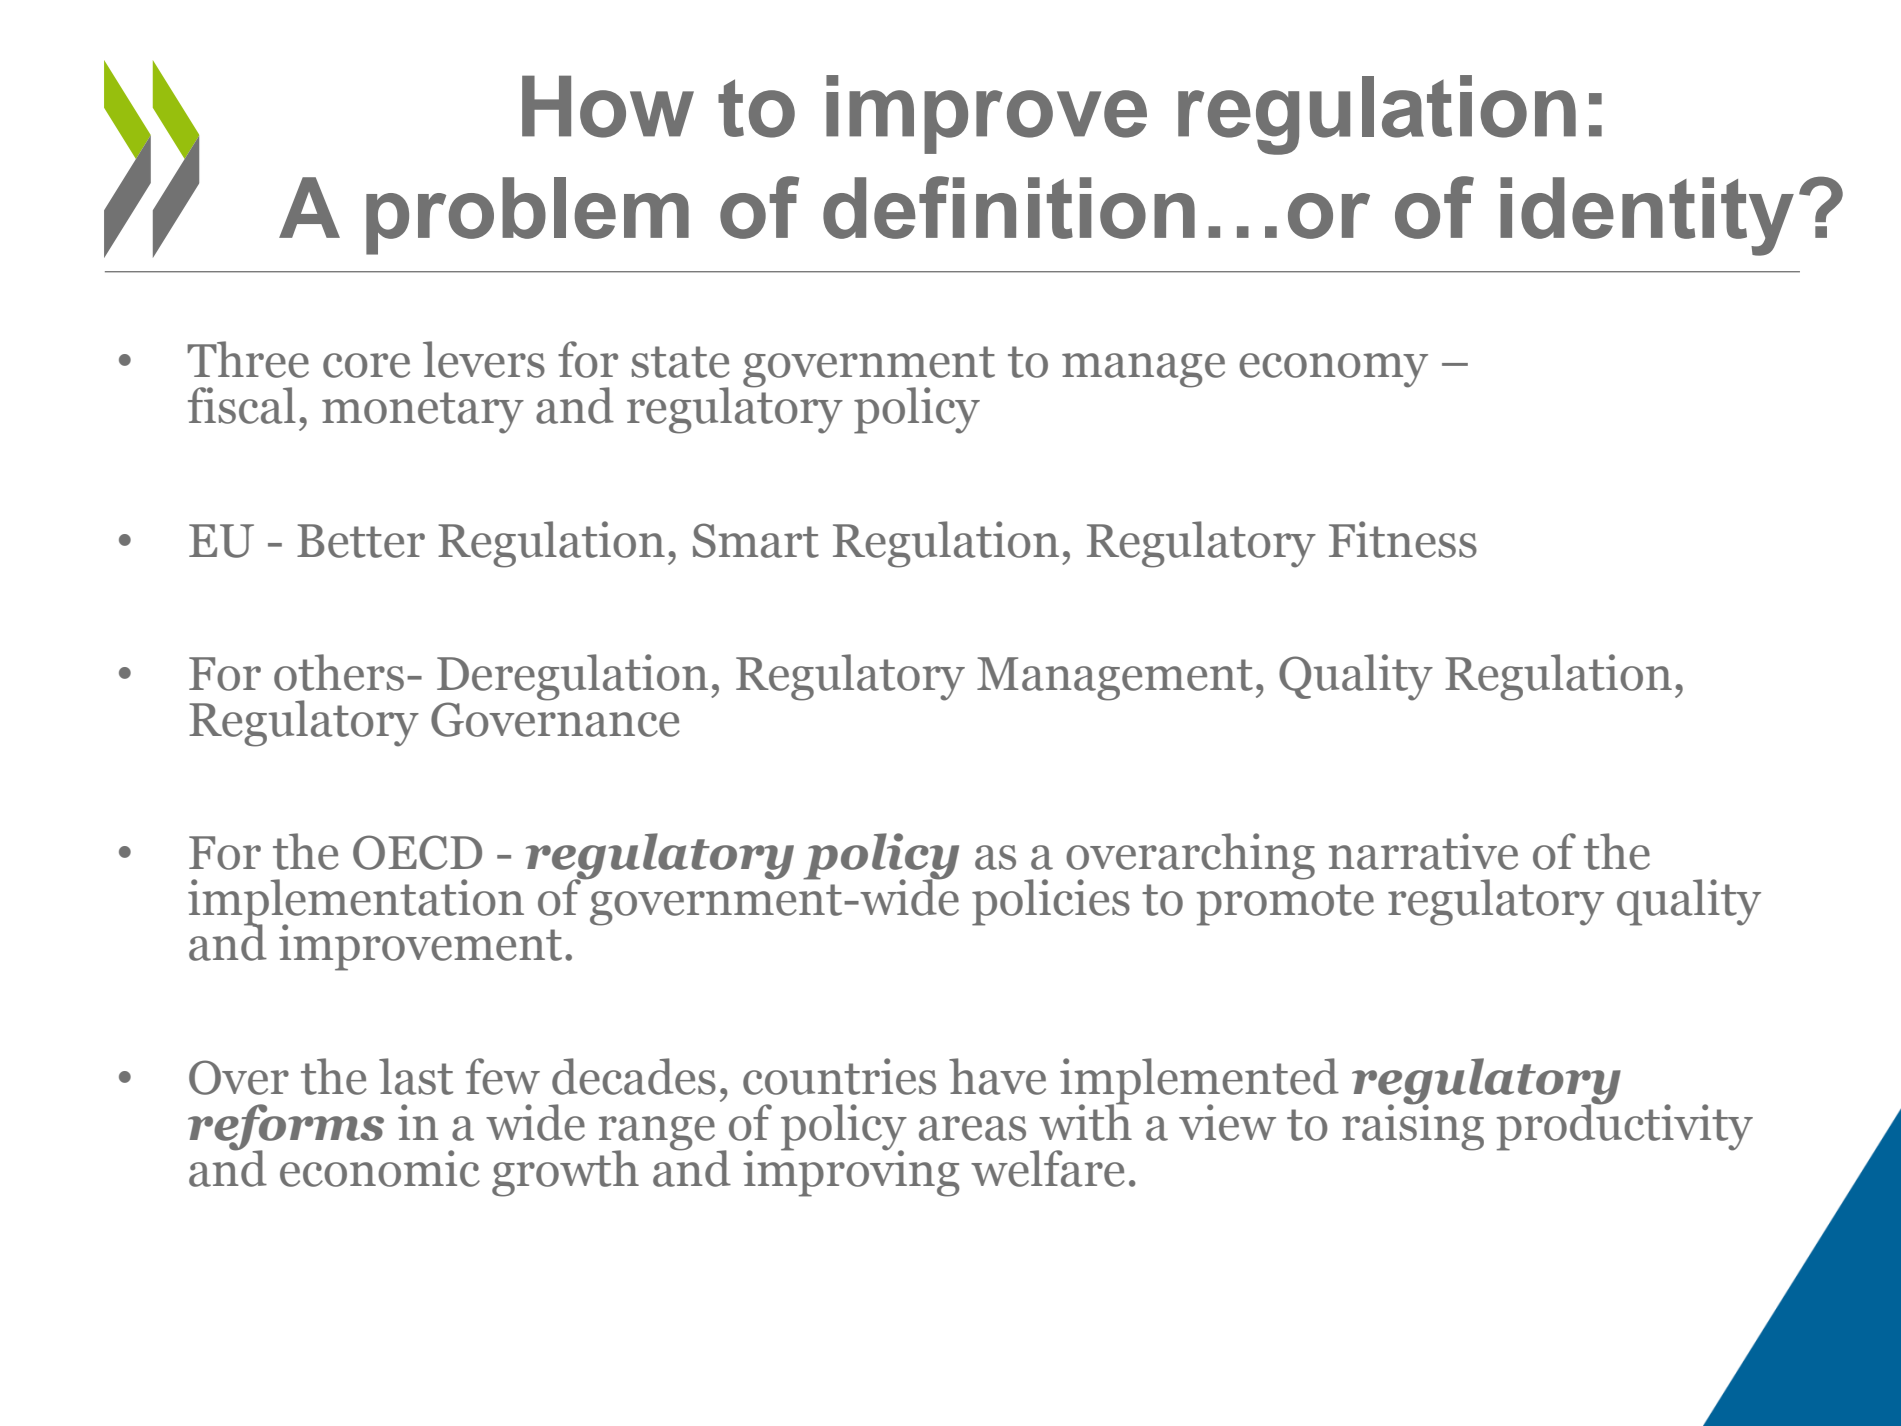 This screenshot has height=1426, width=1901. I want to click on economic, so click(380, 1168).
